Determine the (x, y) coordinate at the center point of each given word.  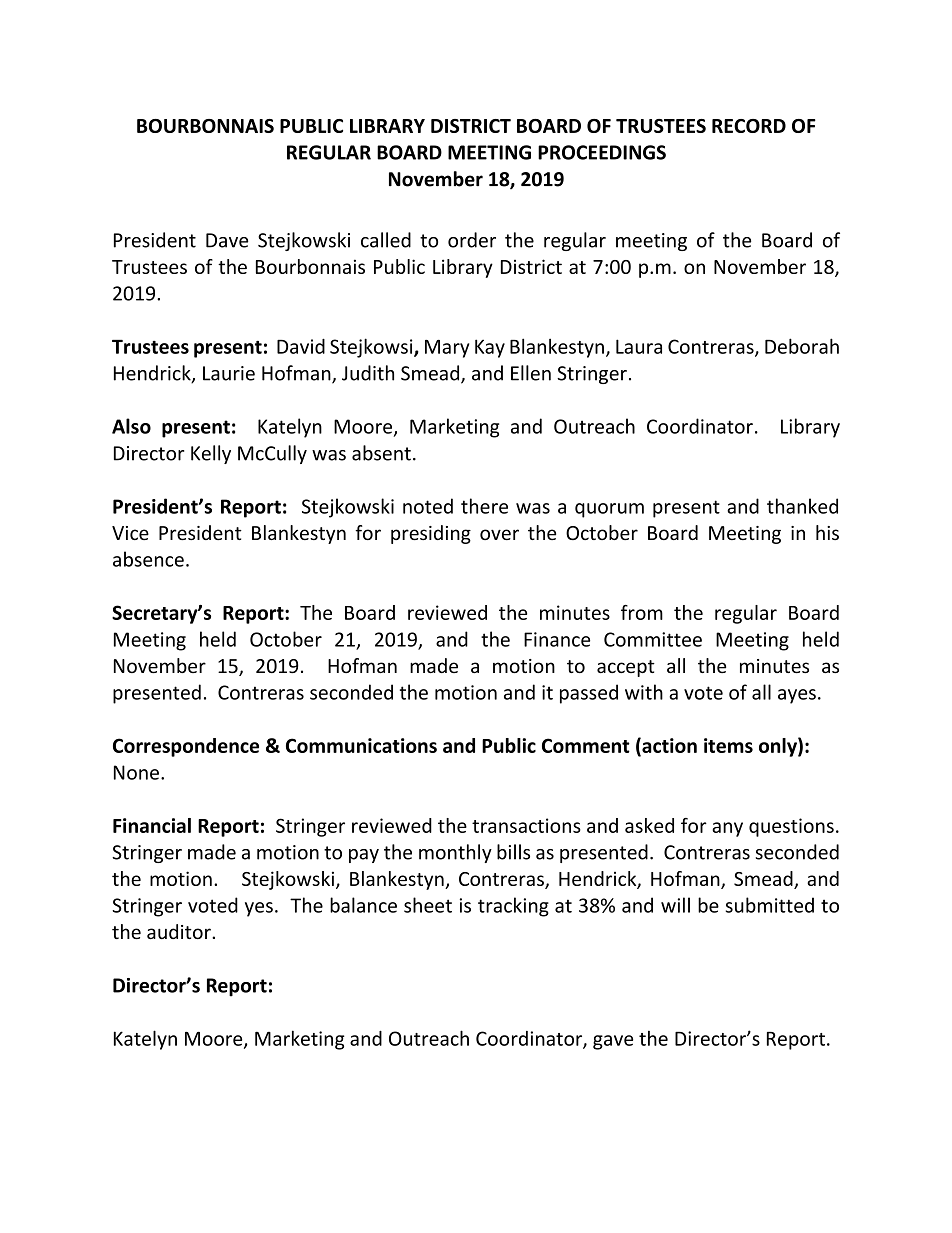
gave (613, 1042)
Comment (586, 745)
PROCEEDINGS (602, 152)
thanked (802, 506)
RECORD (749, 126)
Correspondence (186, 747)
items (728, 745)
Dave (227, 240)
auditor (180, 931)
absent (381, 453)
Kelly (211, 454)
